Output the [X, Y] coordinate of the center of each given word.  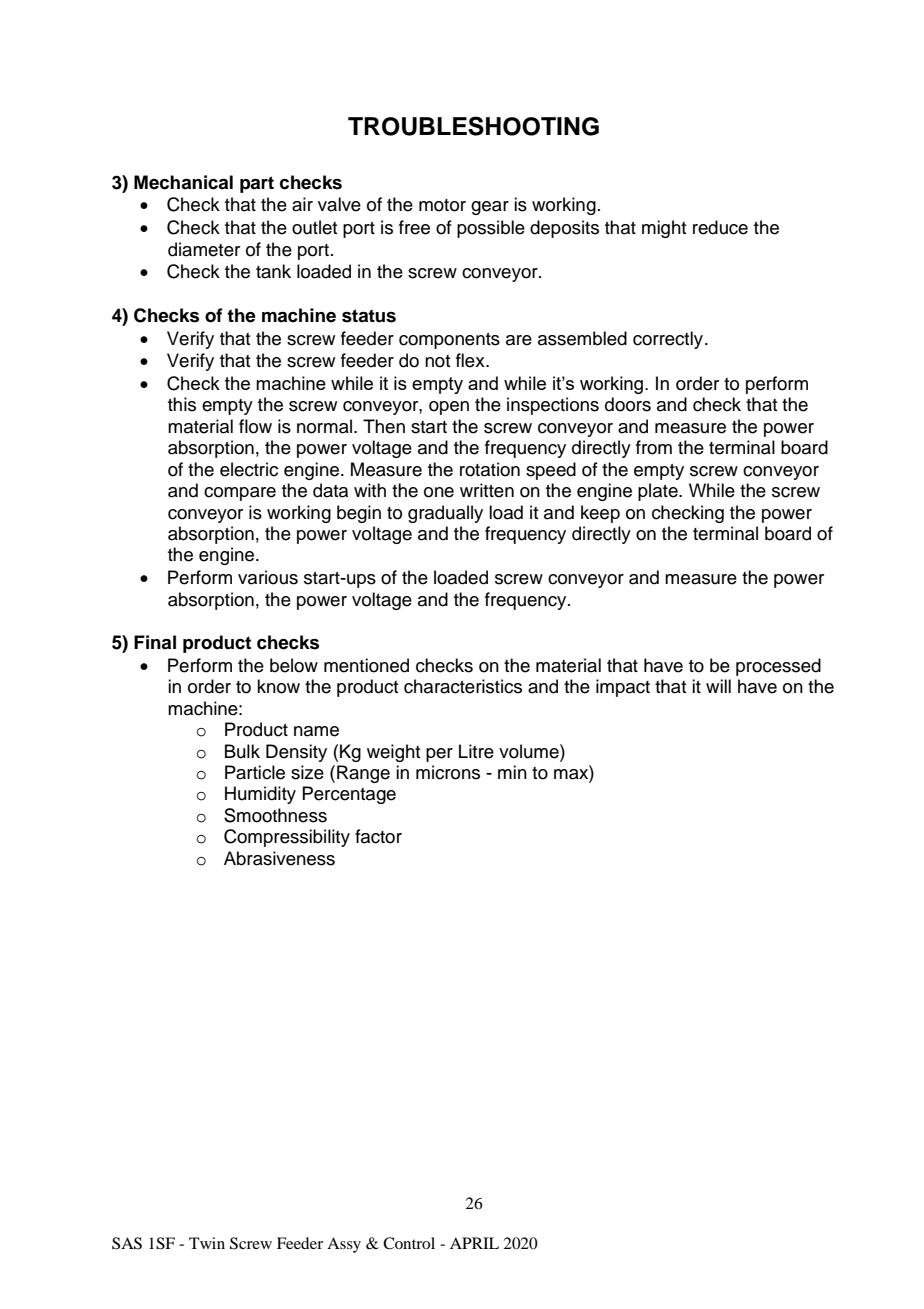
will [718, 686]
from [654, 447]
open [449, 408]
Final [155, 642]
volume [530, 751]
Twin [207, 1243]
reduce [720, 227]
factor [378, 836]
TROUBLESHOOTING [473, 126]
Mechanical [183, 182]
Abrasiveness [279, 858]
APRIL [474, 1243]
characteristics [463, 686]
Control [409, 1243]
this [182, 404]
